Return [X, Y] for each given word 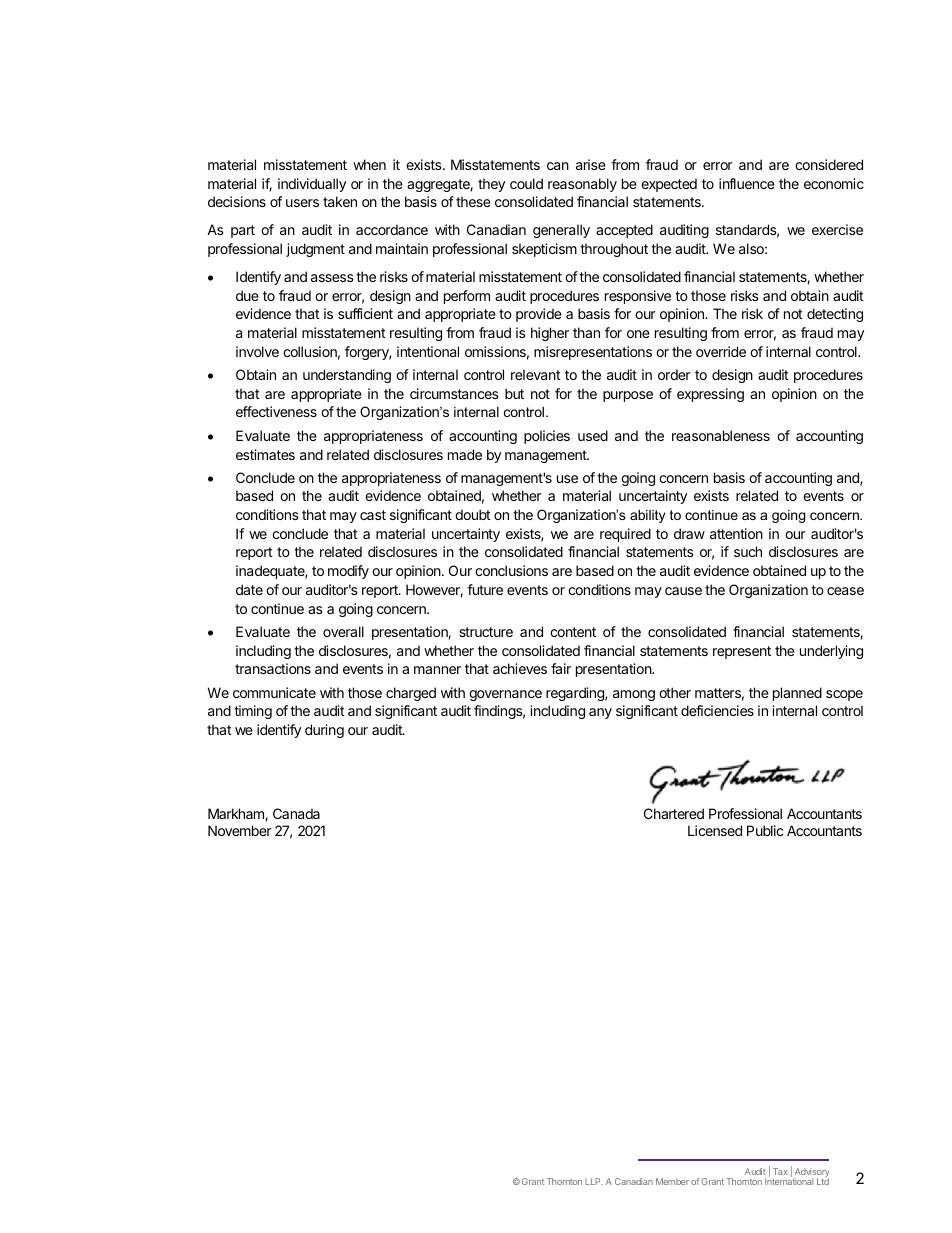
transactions [273, 668]
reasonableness [721, 435]
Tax [780, 1171]
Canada [296, 813]
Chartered [674, 813]
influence [747, 183]
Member [672, 1181]
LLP [594, 1181]
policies [547, 437]
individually [312, 185]
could [526, 183]
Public [765, 830]
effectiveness [276, 411]
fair [561, 668]
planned [797, 694]
